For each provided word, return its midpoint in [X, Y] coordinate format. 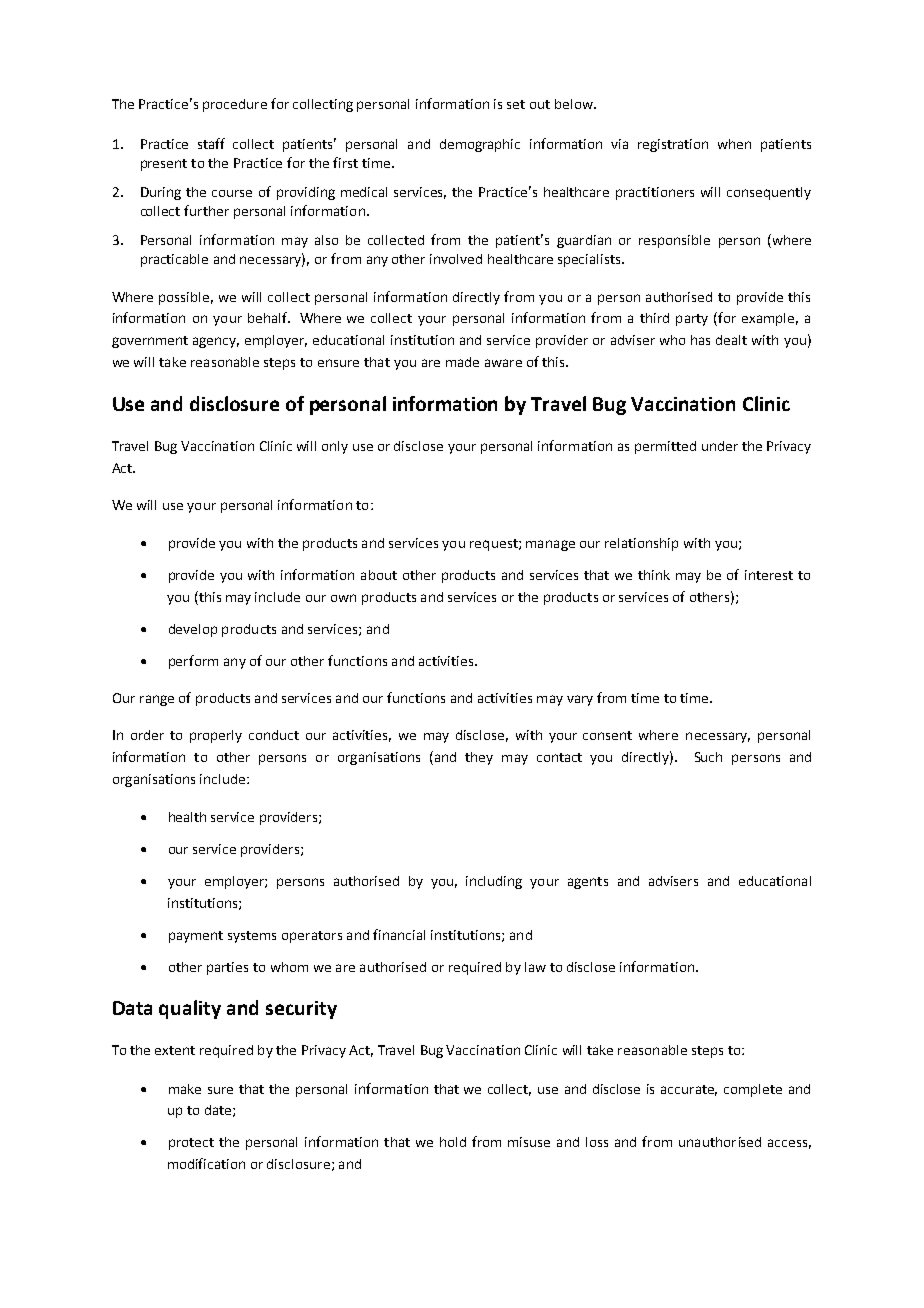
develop [193, 630]
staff [211, 143]
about [379, 575]
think [654, 575]
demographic [480, 145]
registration [673, 145]
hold [453, 1142]
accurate [689, 1090]
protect [191, 1144]
